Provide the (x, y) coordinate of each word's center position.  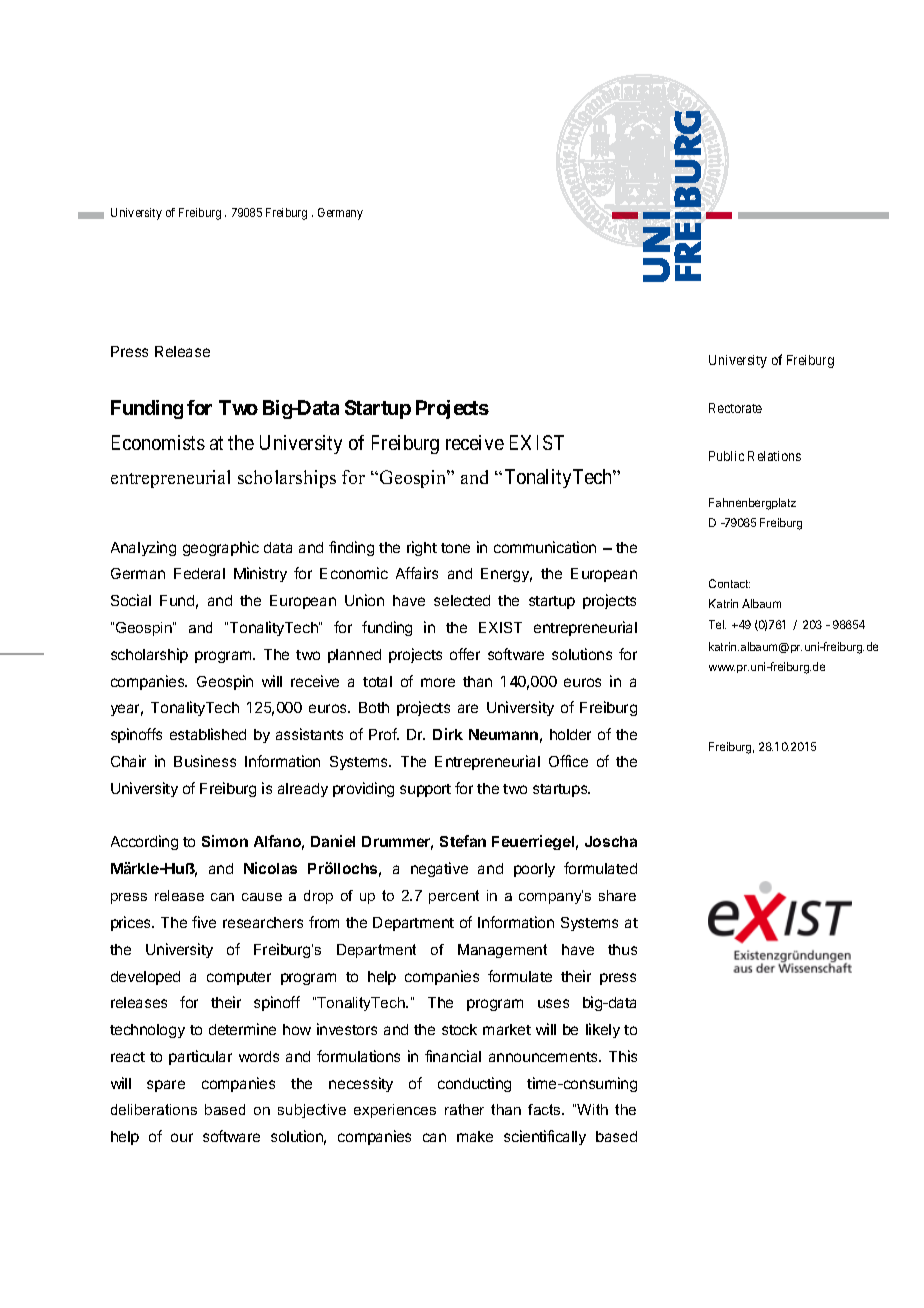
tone (455, 548)
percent (454, 897)
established (208, 734)
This (623, 1056)
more (438, 682)
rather (464, 1109)
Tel (717, 624)
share (617, 895)
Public (726, 456)
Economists (158, 442)
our (182, 1137)
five (204, 922)
